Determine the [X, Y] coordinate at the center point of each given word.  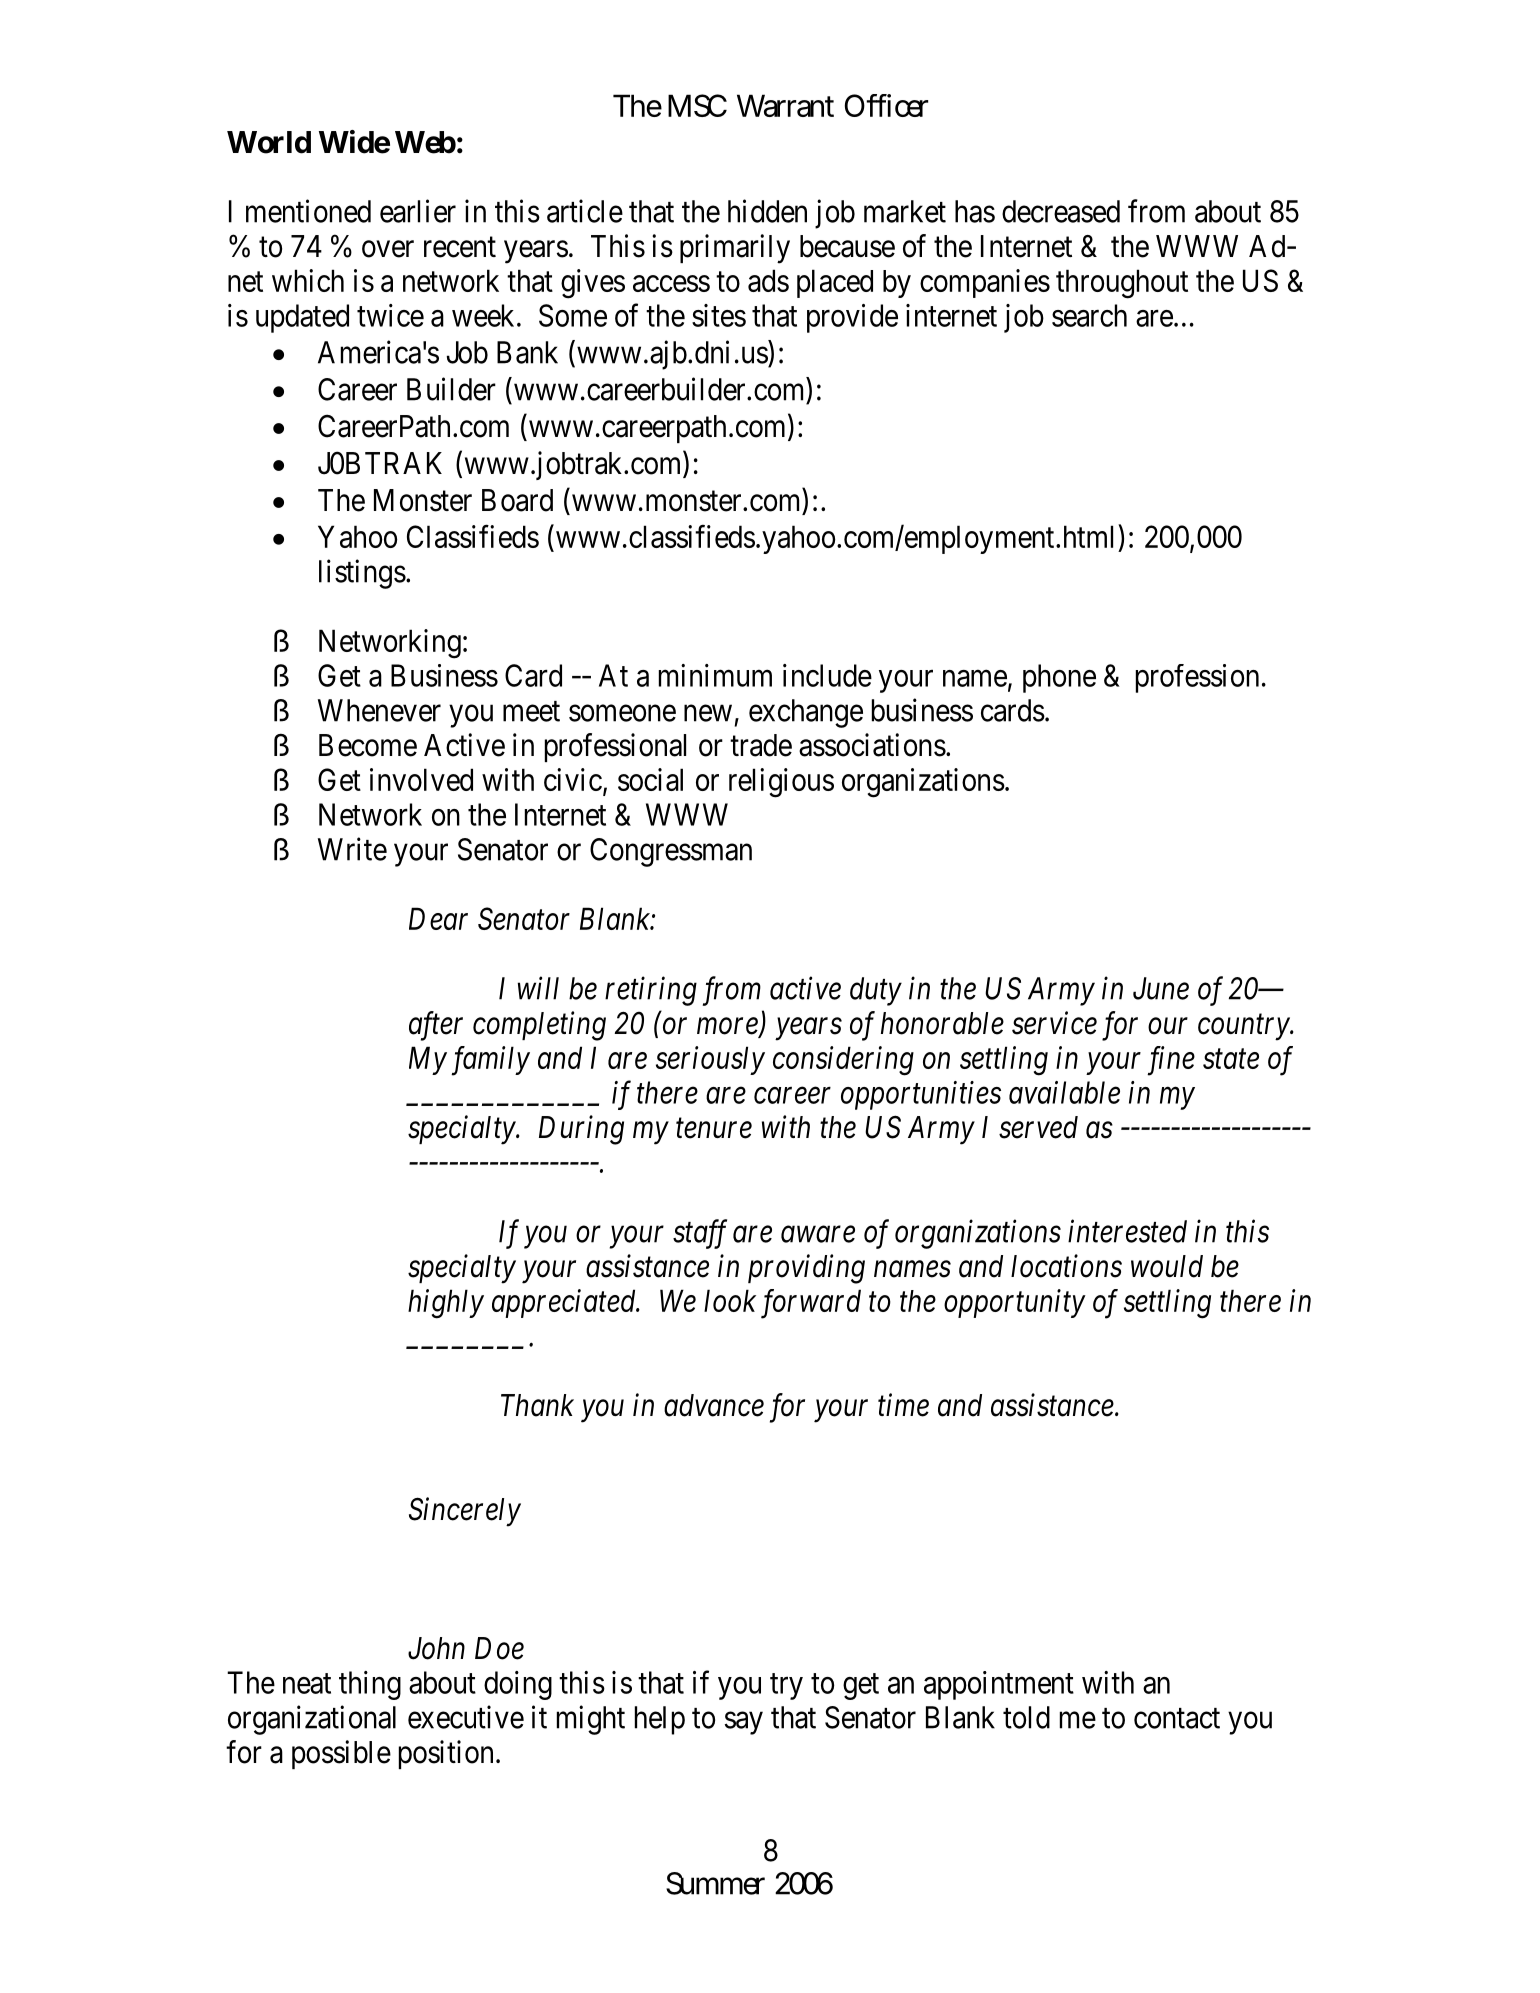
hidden [767, 211]
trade [761, 745]
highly [446, 1304]
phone [1059, 678]
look [730, 1300]
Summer [715, 1883]
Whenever [379, 710]
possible [341, 1754]
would [1167, 1266]
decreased [1061, 211]
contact [1177, 1718]
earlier [418, 211]
